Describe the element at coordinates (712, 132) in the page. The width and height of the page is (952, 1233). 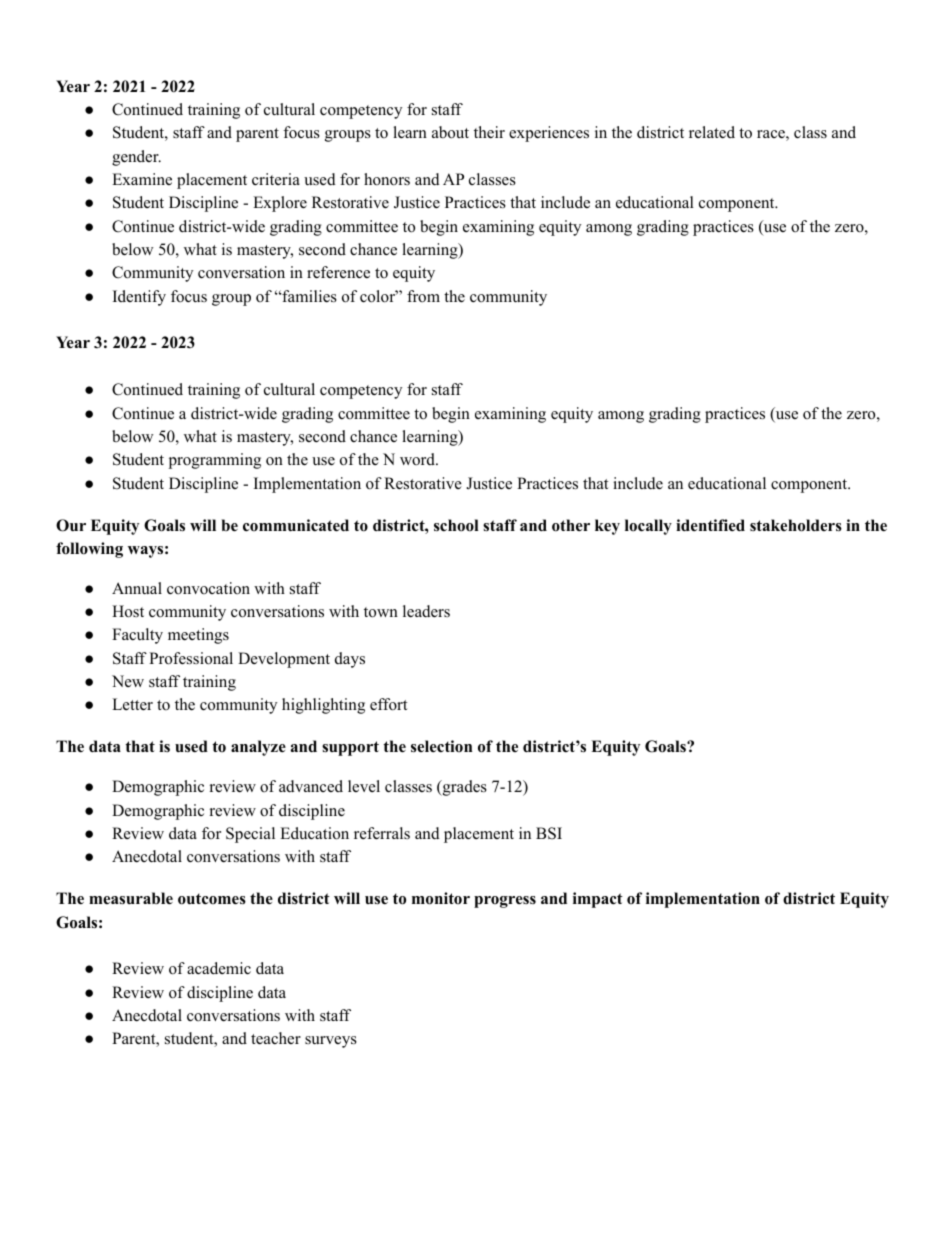
I see `related` at that location.
